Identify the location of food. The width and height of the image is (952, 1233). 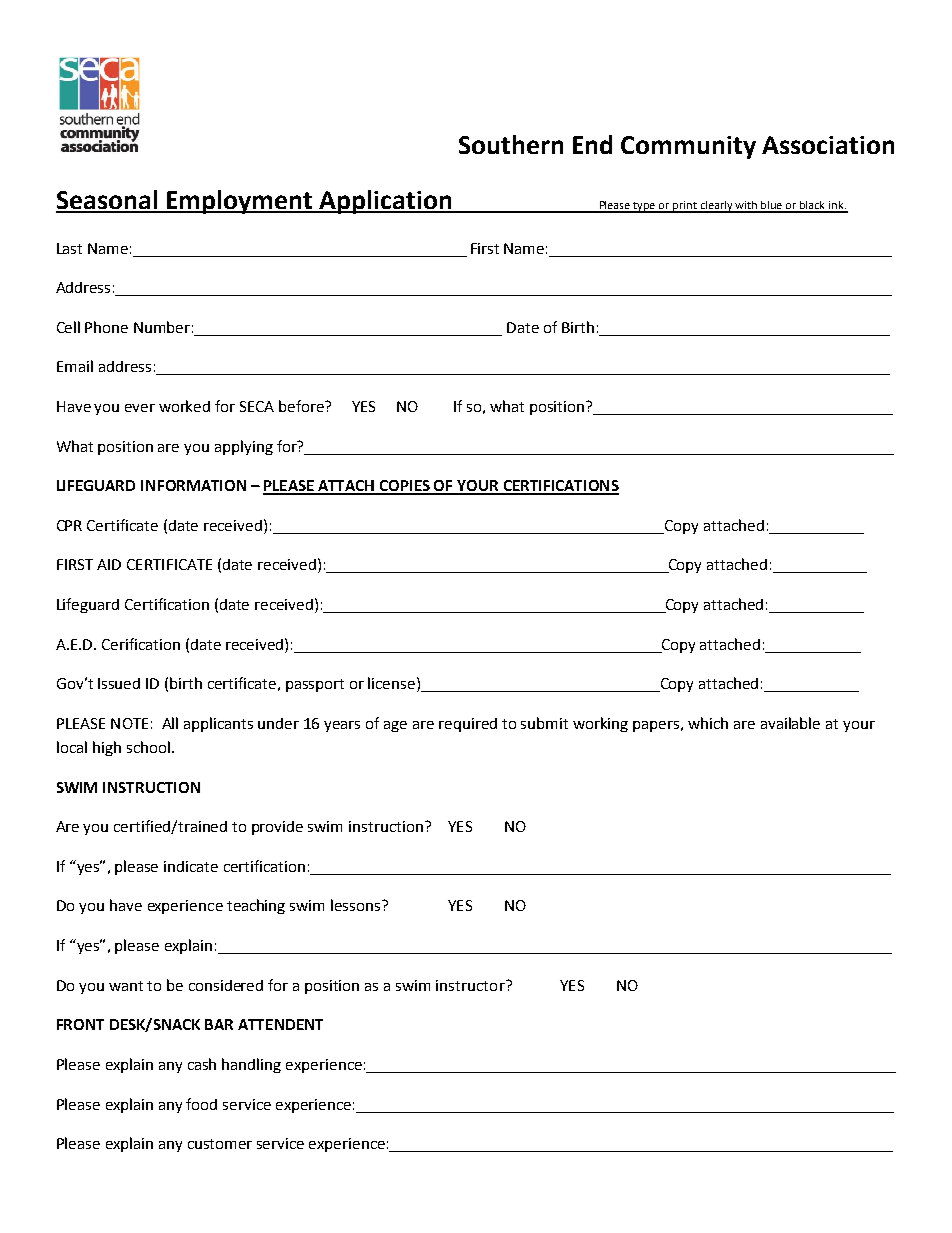
(201, 1104).
